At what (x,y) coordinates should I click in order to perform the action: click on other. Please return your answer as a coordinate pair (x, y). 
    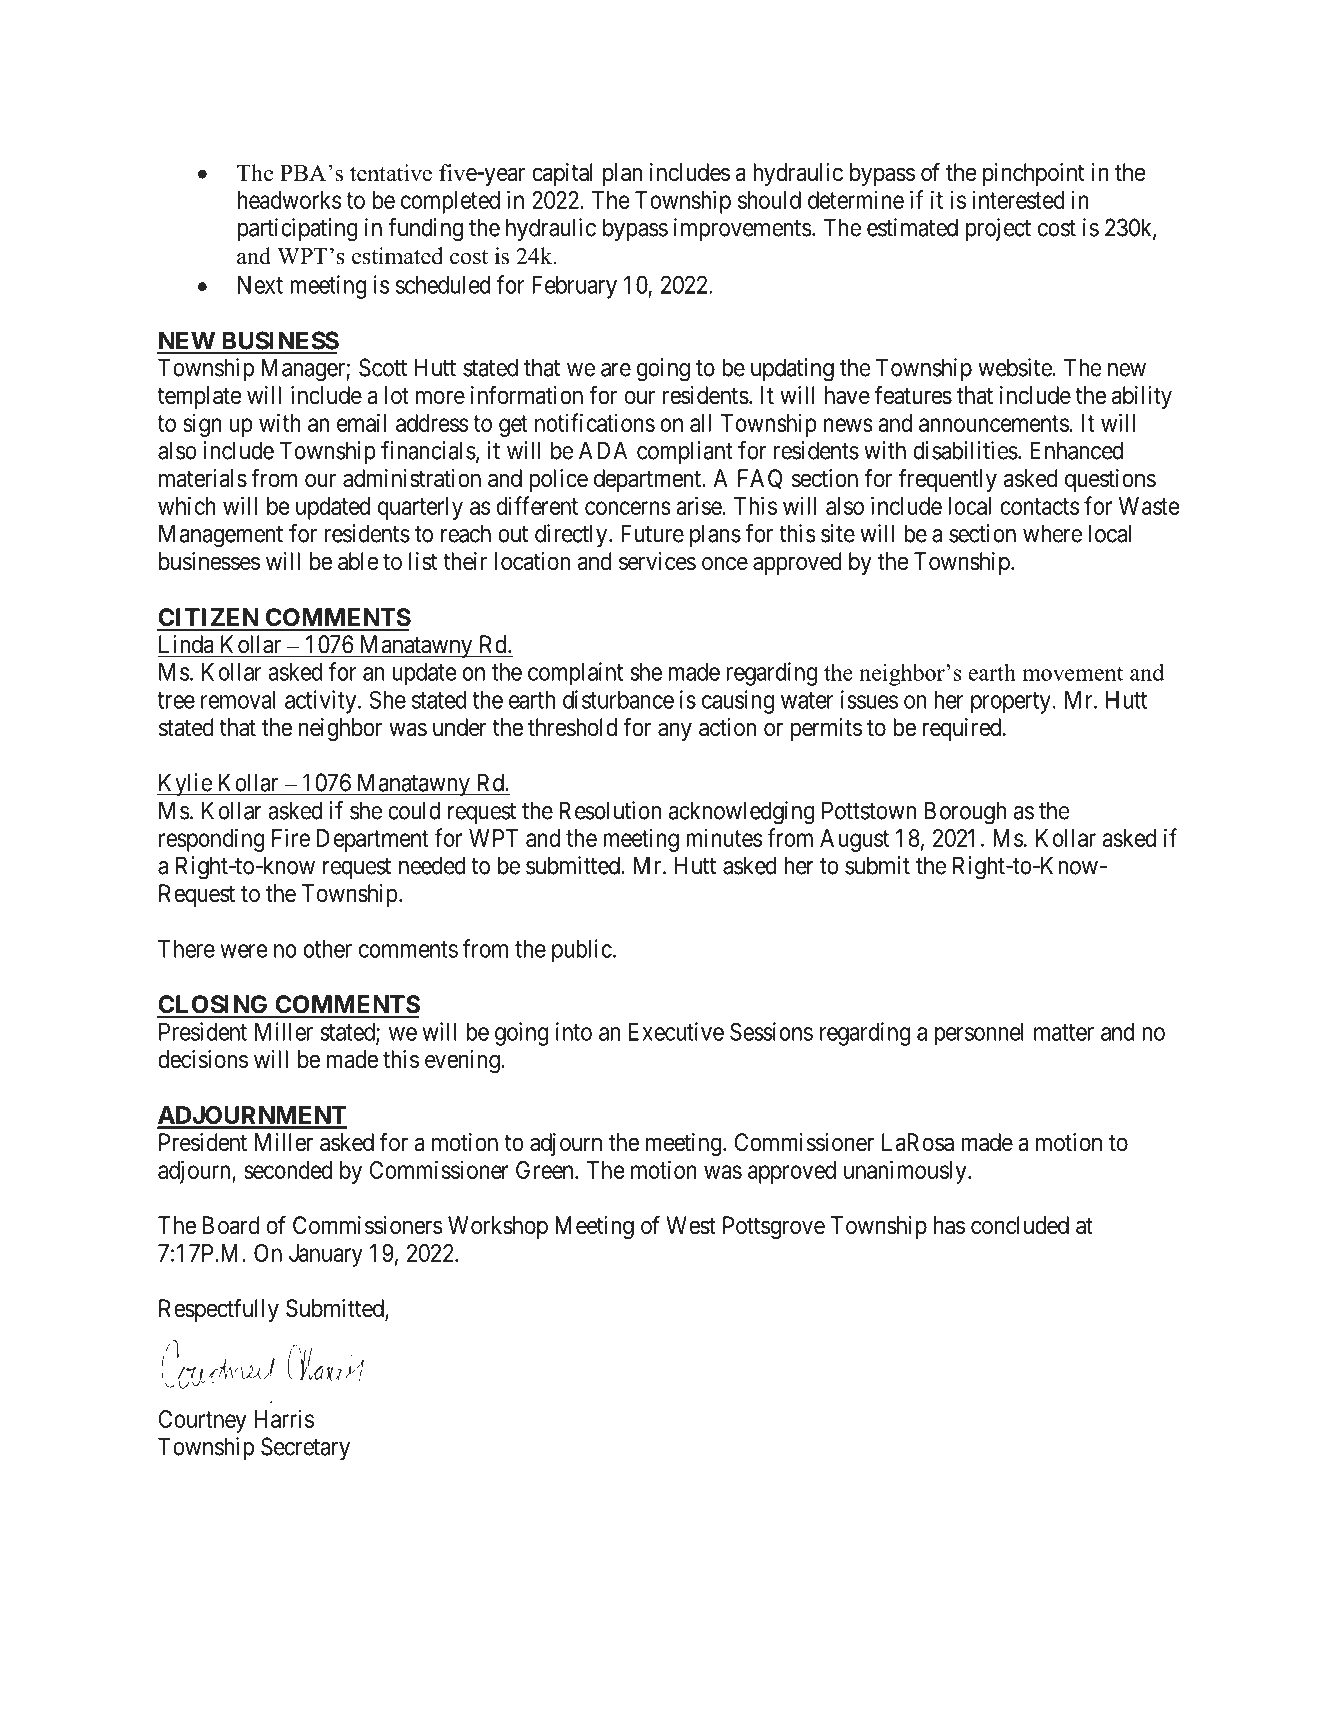
    Looking at the image, I should click on (327, 949).
